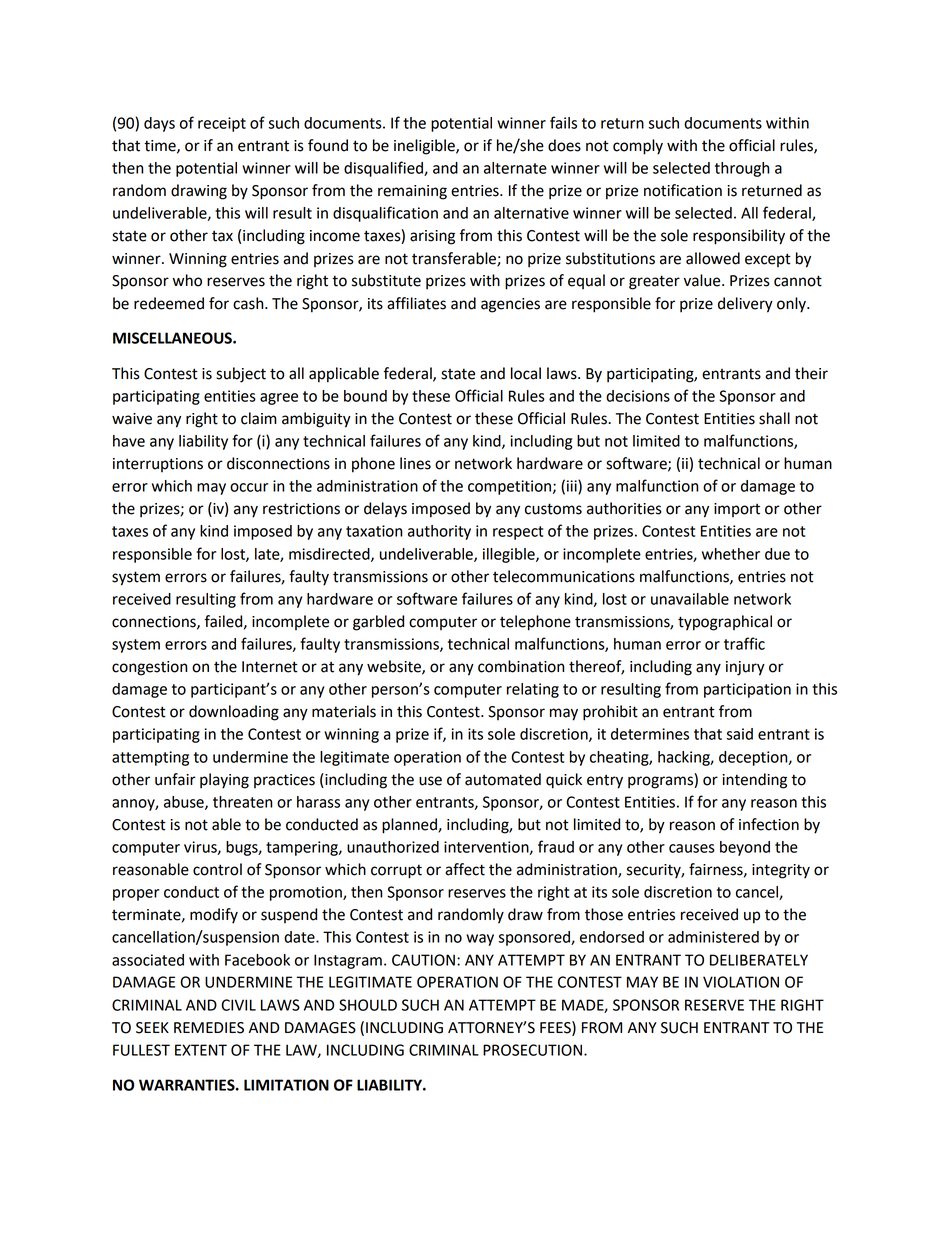 The width and height of the document is (952, 1233). What do you see at coordinates (515, 168) in the document?
I see `alternate` at bounding box center [515, 168].
